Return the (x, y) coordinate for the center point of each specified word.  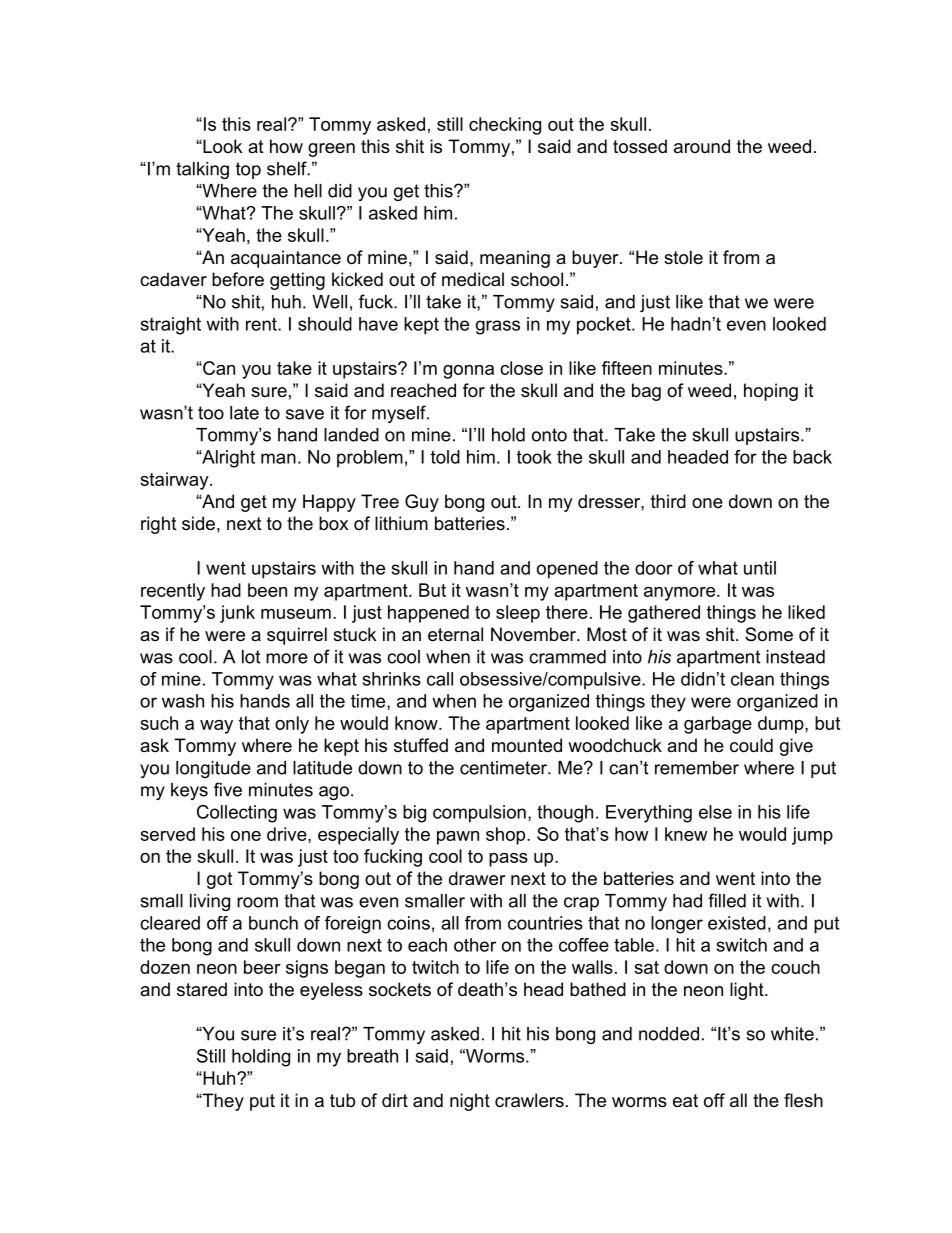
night (470, 1102)
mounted (527, 745)
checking (505, 126)
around (702, 146)
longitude (213, 769)
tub (342, 1100)
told (445, 457)
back (812, 457)
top (248, 170)
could (751, 745)
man (278, 458)
